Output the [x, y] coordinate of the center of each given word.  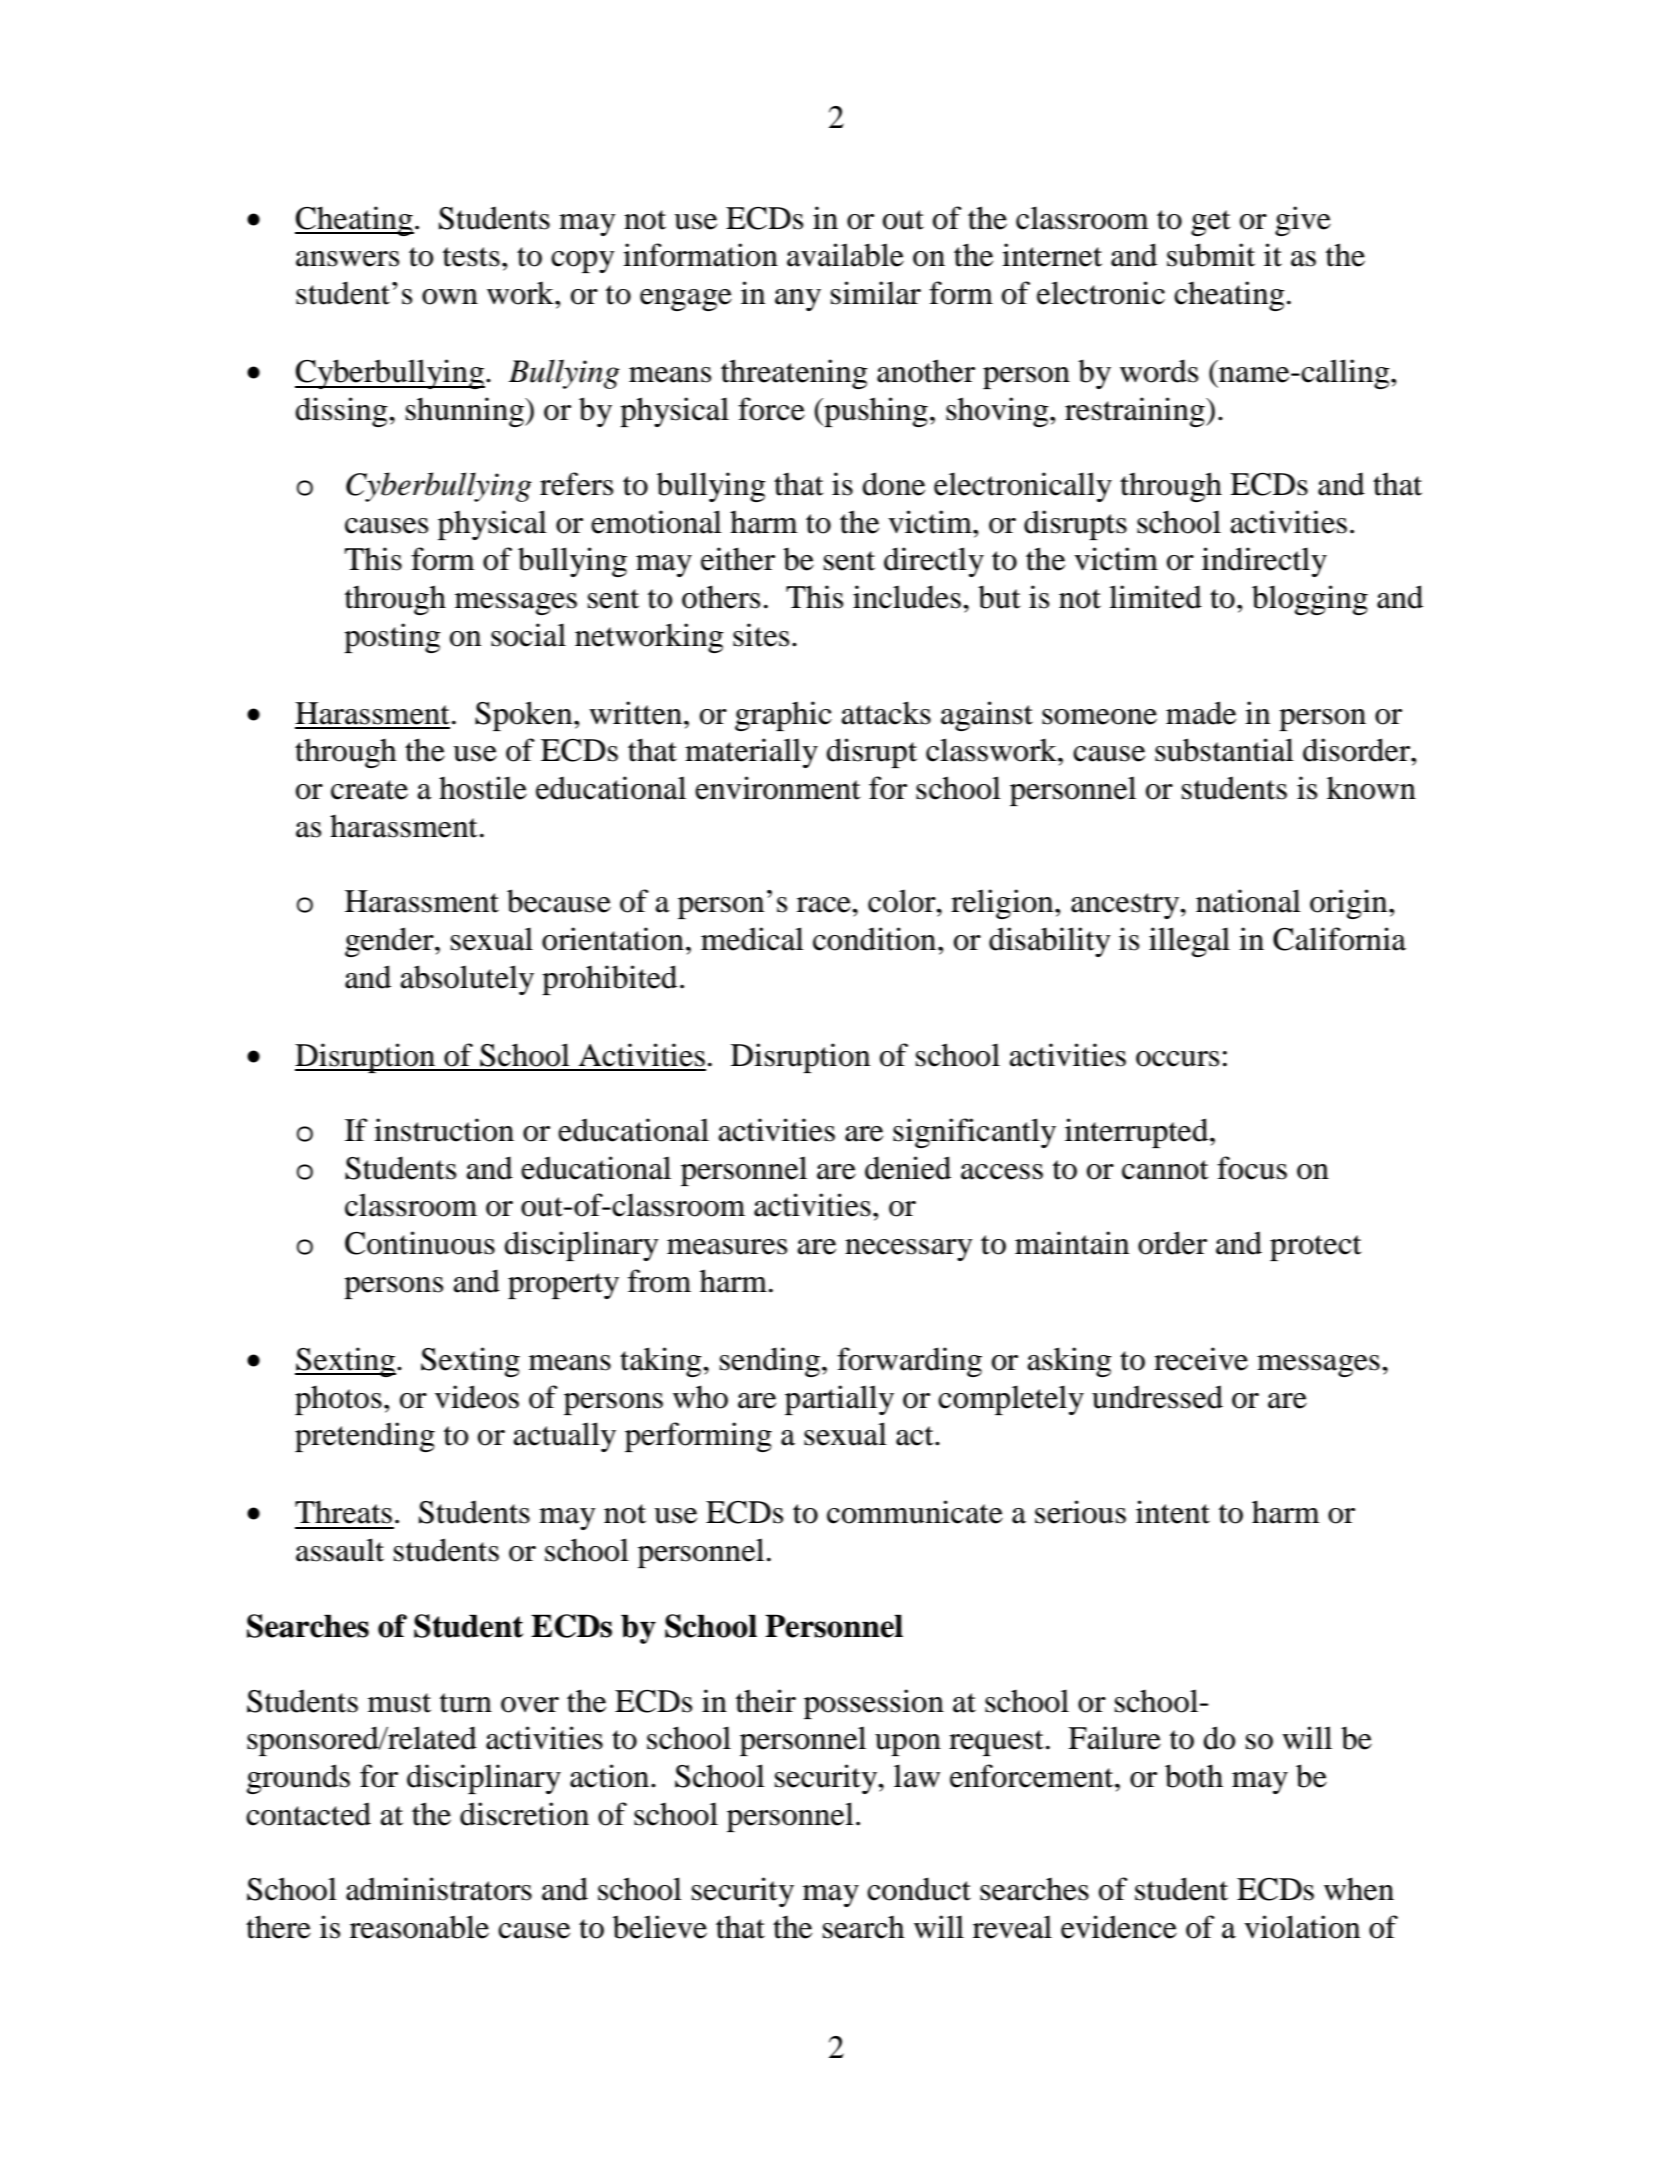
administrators [439, 1889]
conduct [919, 1889]
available [845, 255]
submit [1211, 255]
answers [347, 259]
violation [1302, 1927]
